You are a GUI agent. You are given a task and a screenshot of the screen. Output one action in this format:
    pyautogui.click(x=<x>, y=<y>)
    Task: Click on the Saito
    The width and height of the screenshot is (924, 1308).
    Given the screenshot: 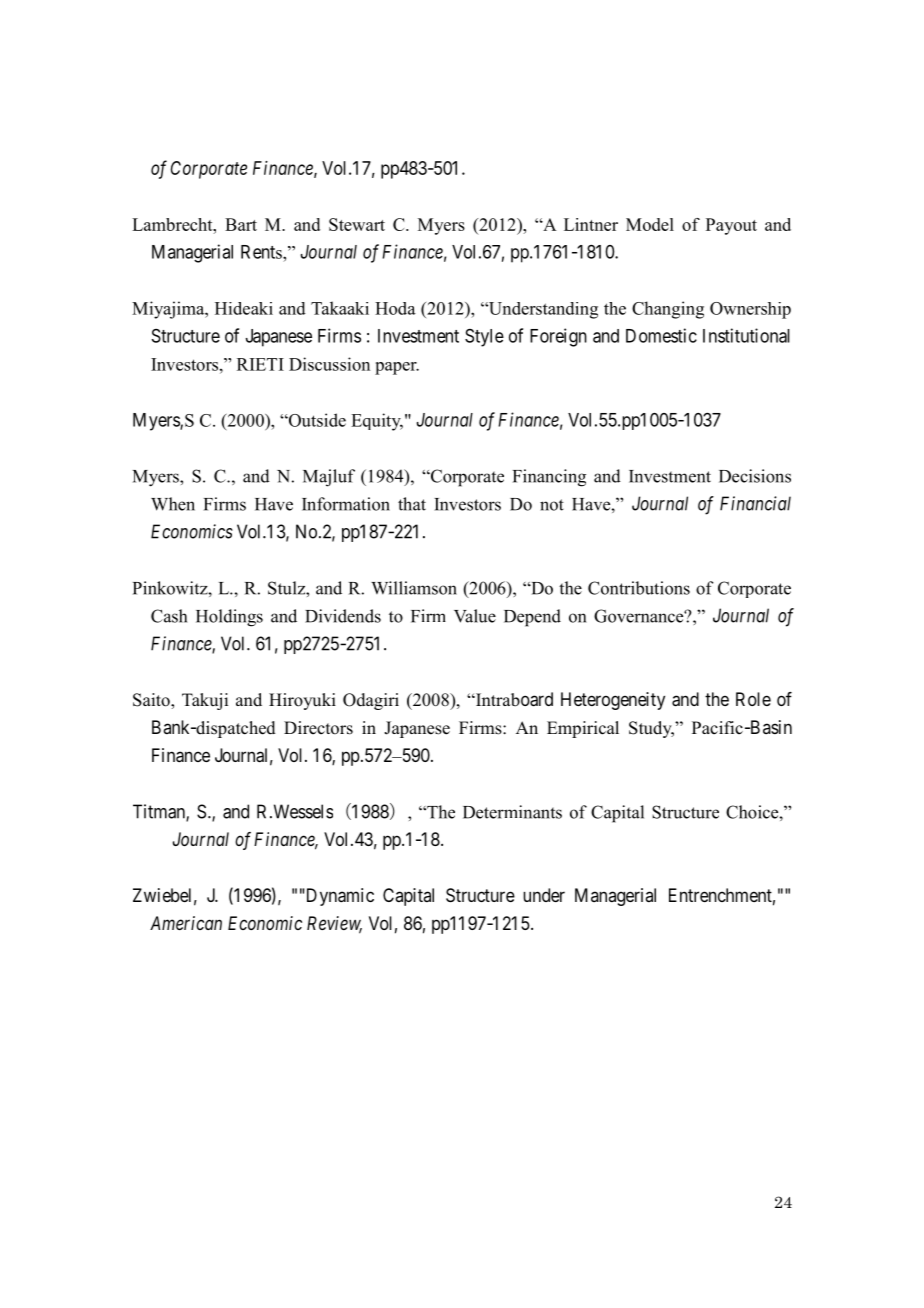 What is the action you would take?
    pyautogui.click(x=152, y=701)
